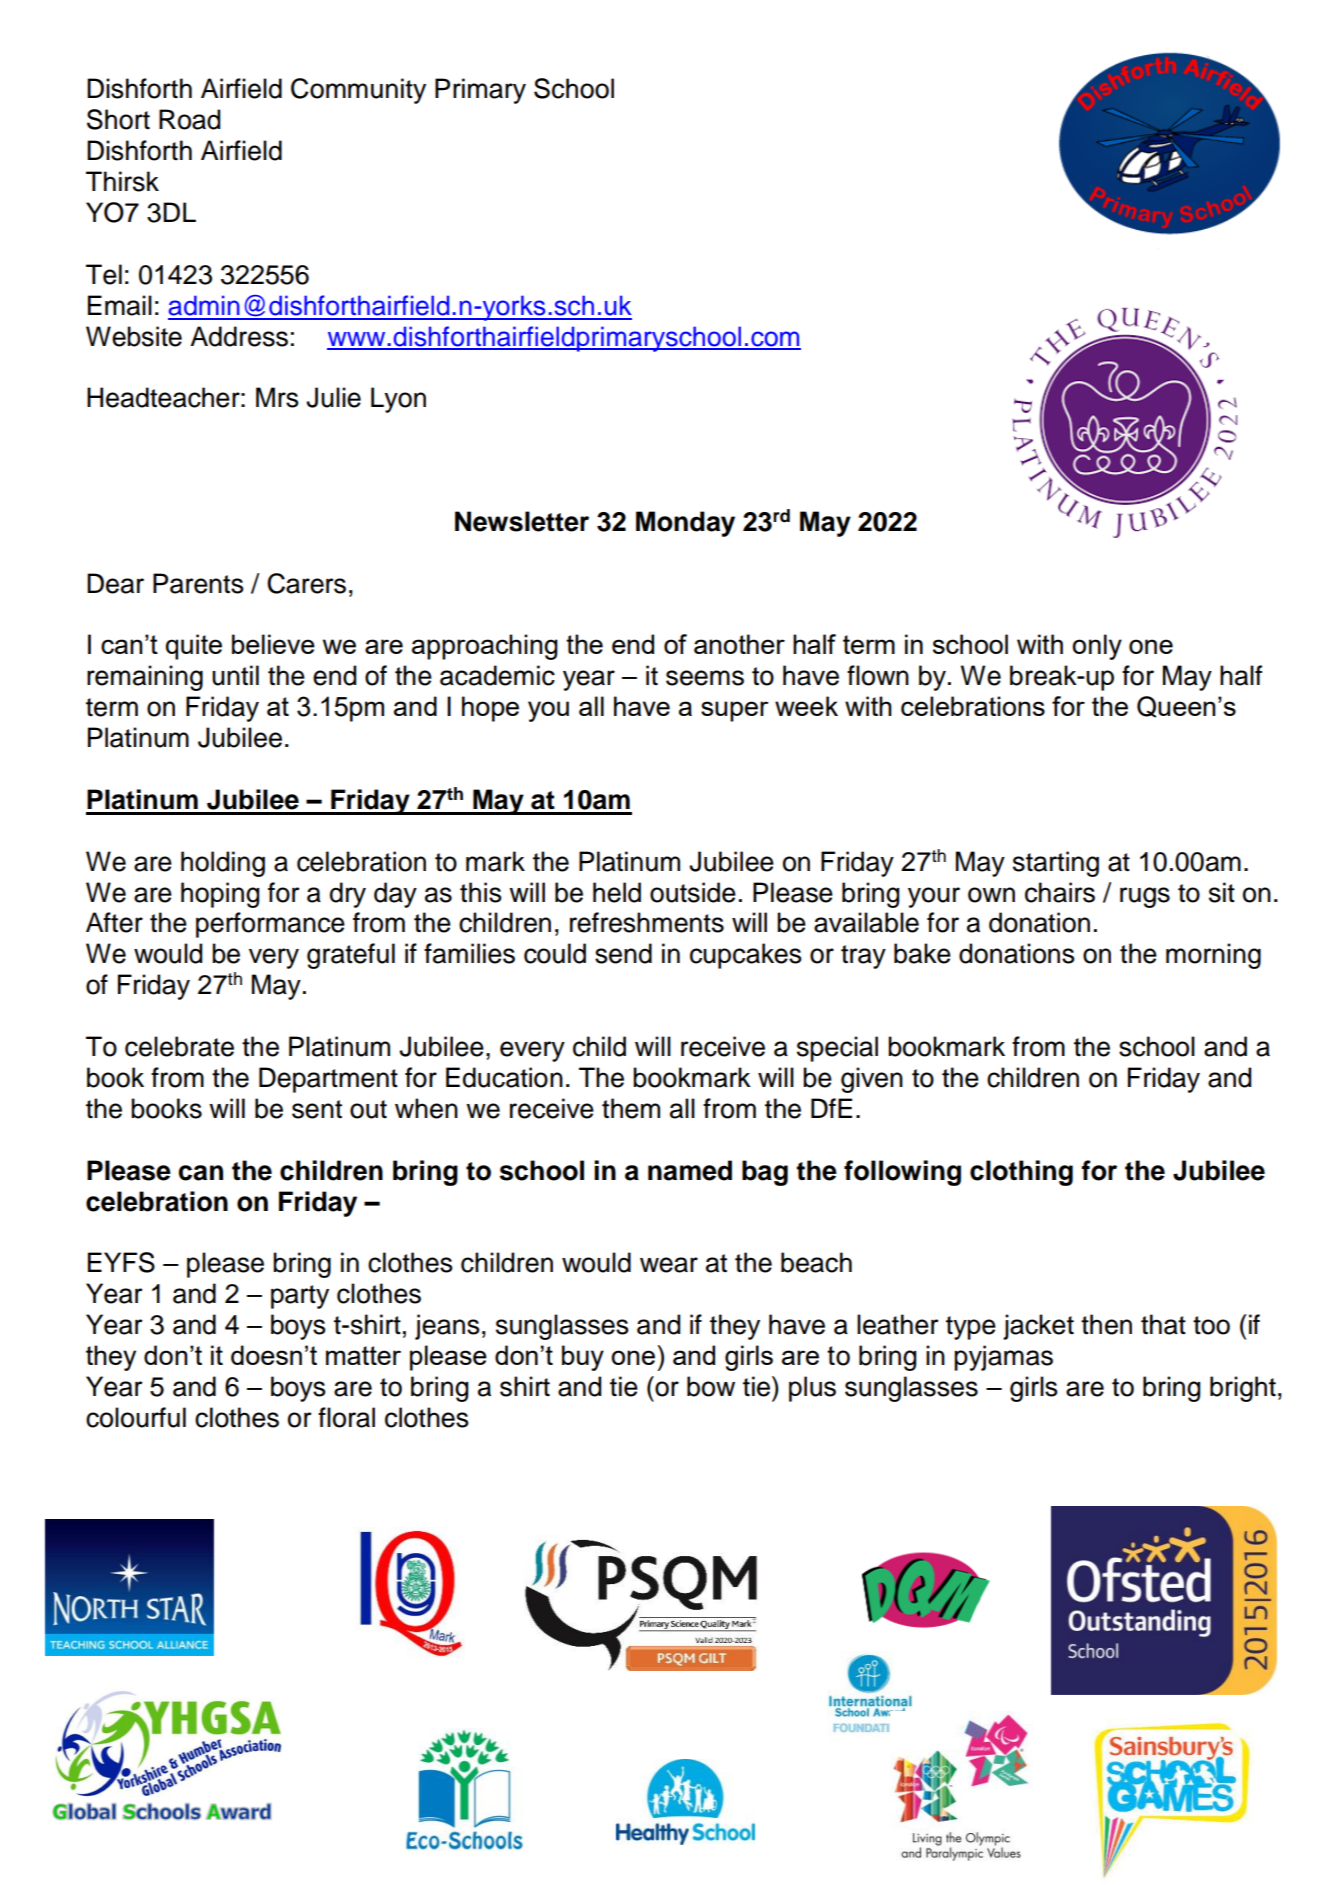  I want to click on super, so click(735, 711).
